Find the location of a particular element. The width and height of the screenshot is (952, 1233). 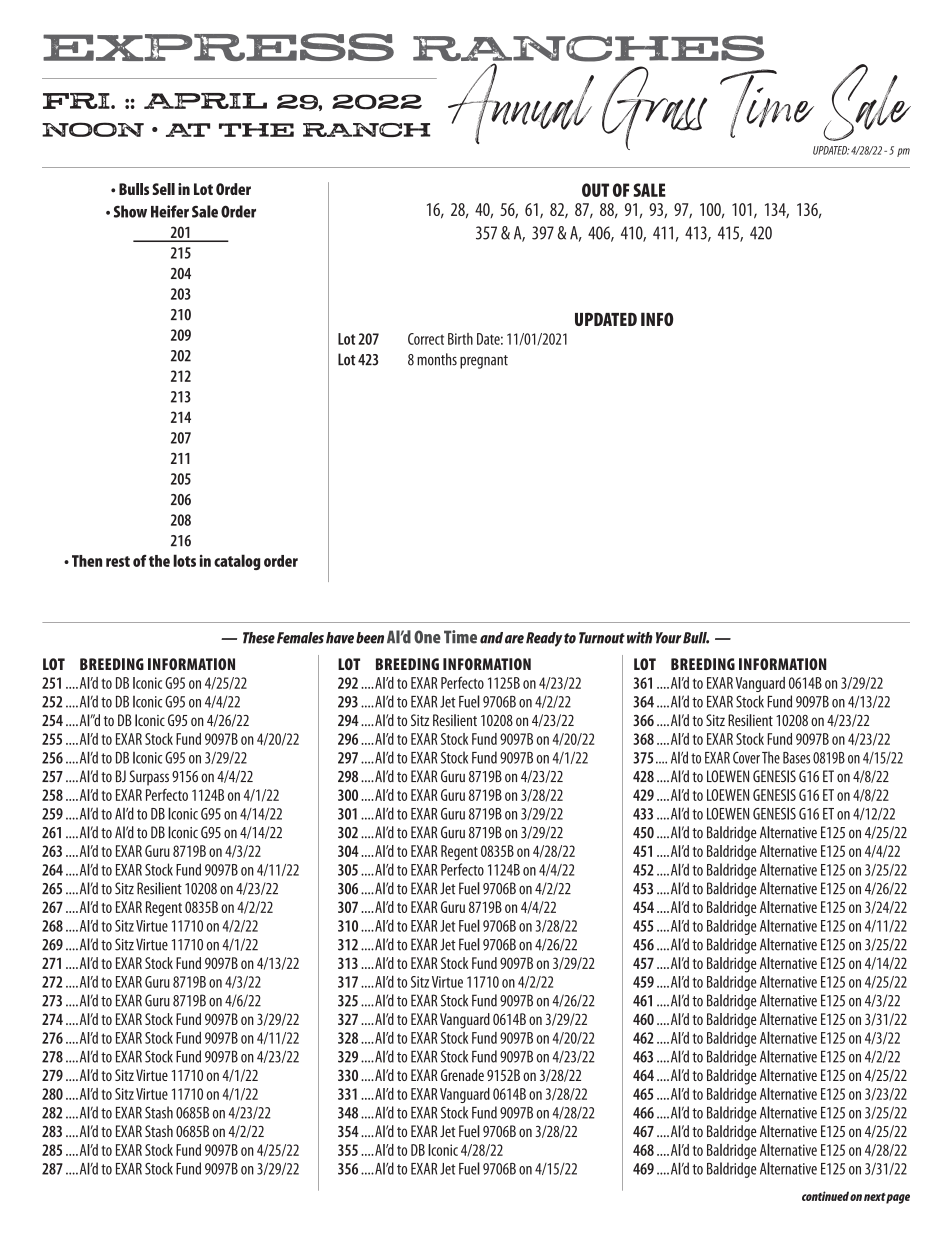

APRIL is located at coordinates (205, 101).
